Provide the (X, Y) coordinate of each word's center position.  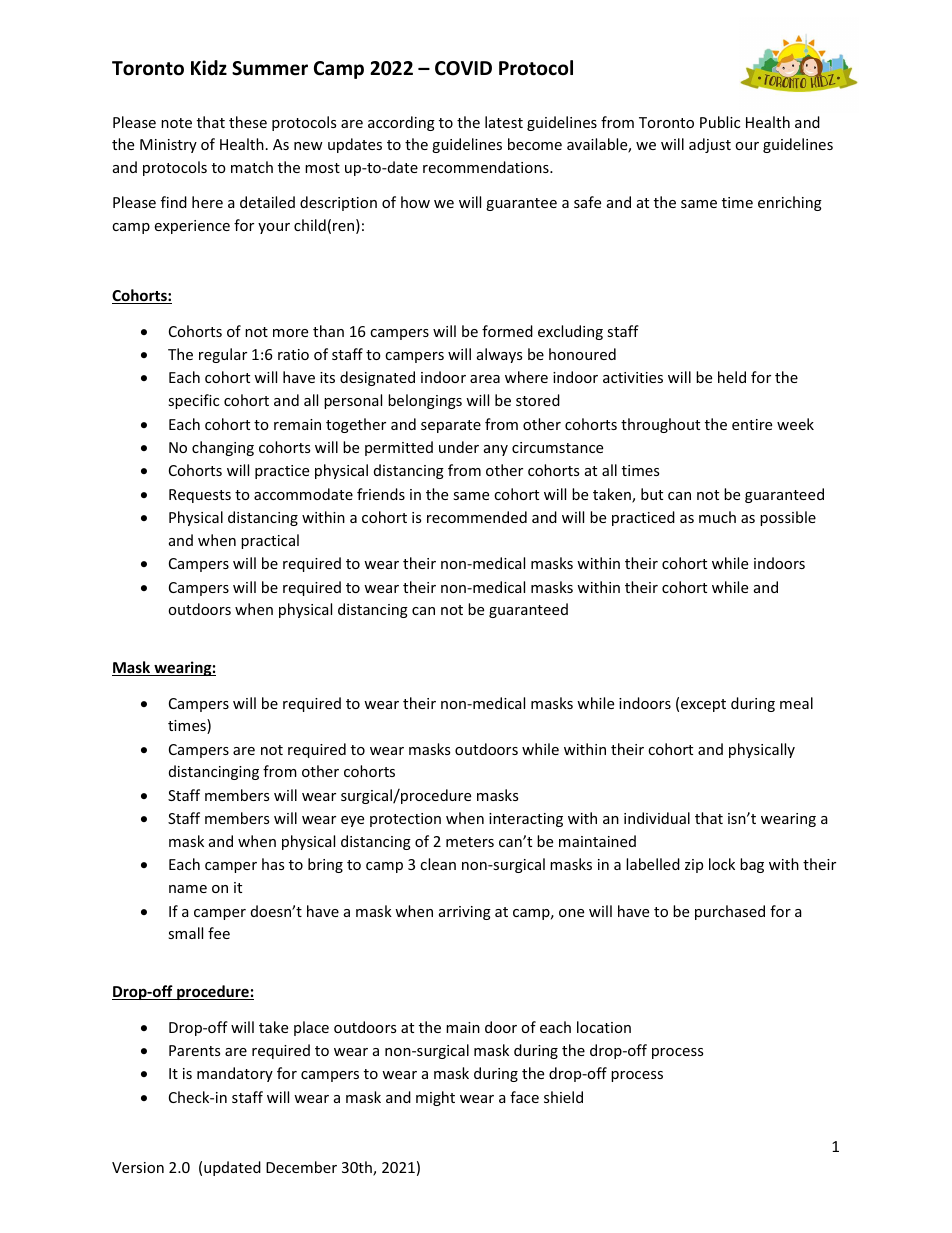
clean (438, 864)
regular (223, 355)
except (703, 705)
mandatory (235, 1074)
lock (722, 864)
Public (720, 122)
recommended (477, 517)
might (435, 1098)
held (732, 377)
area (485, 379)
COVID (463, 68)
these (248, 122)
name (188, 889)
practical (270, 541)
